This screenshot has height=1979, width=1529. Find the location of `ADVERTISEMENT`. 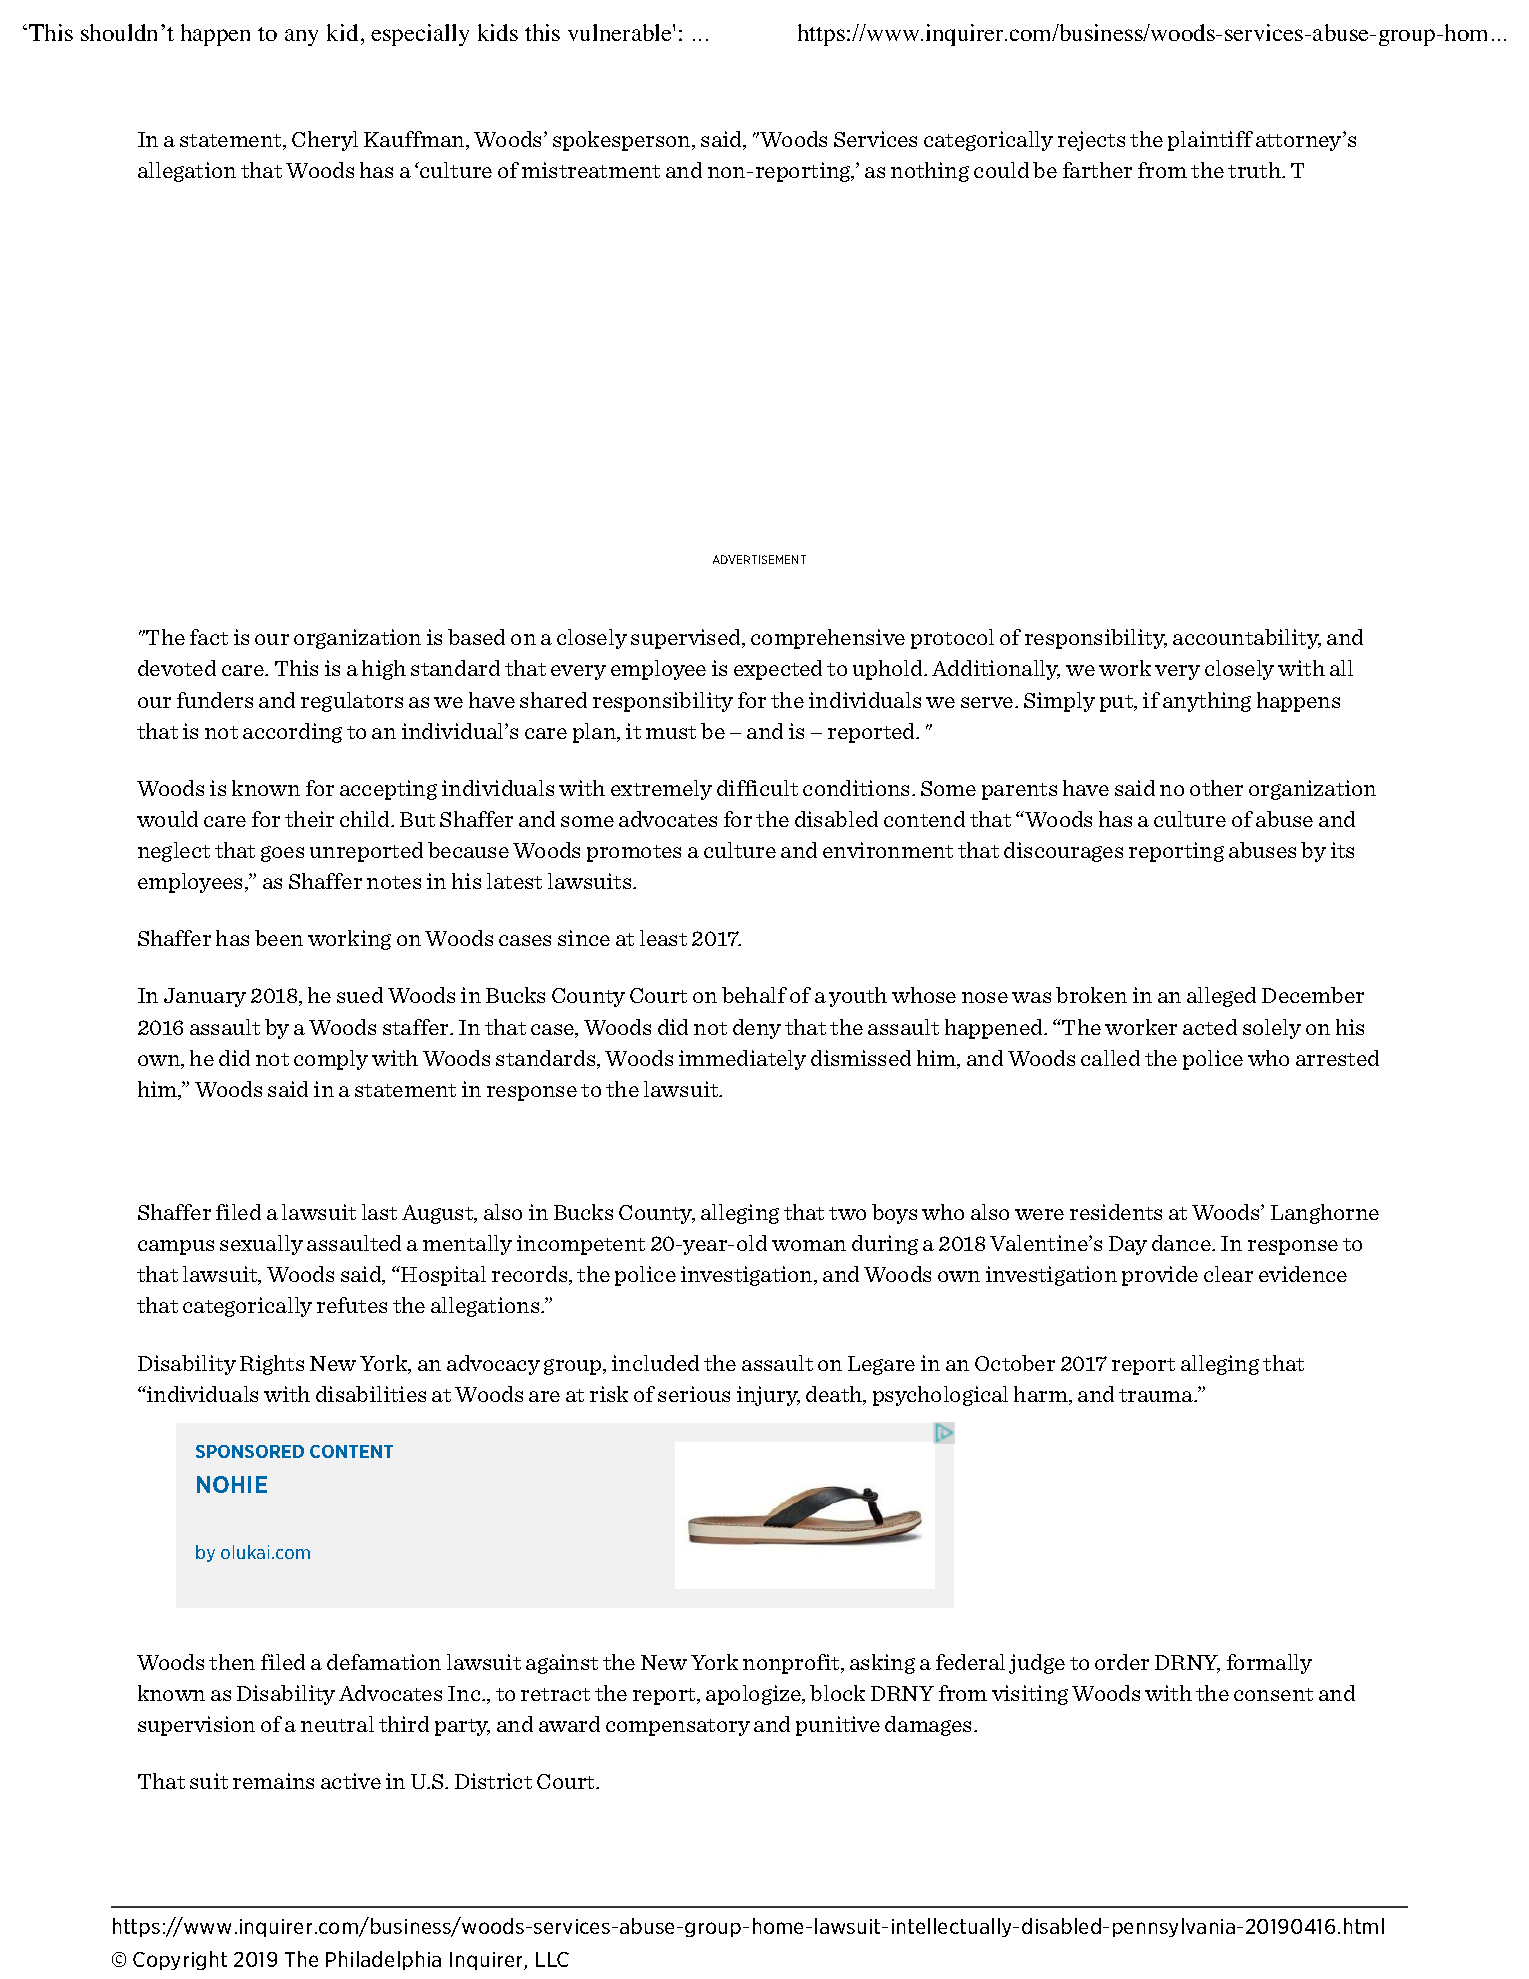

ADVERTISEMENT is located at coordinates (759, 559).
